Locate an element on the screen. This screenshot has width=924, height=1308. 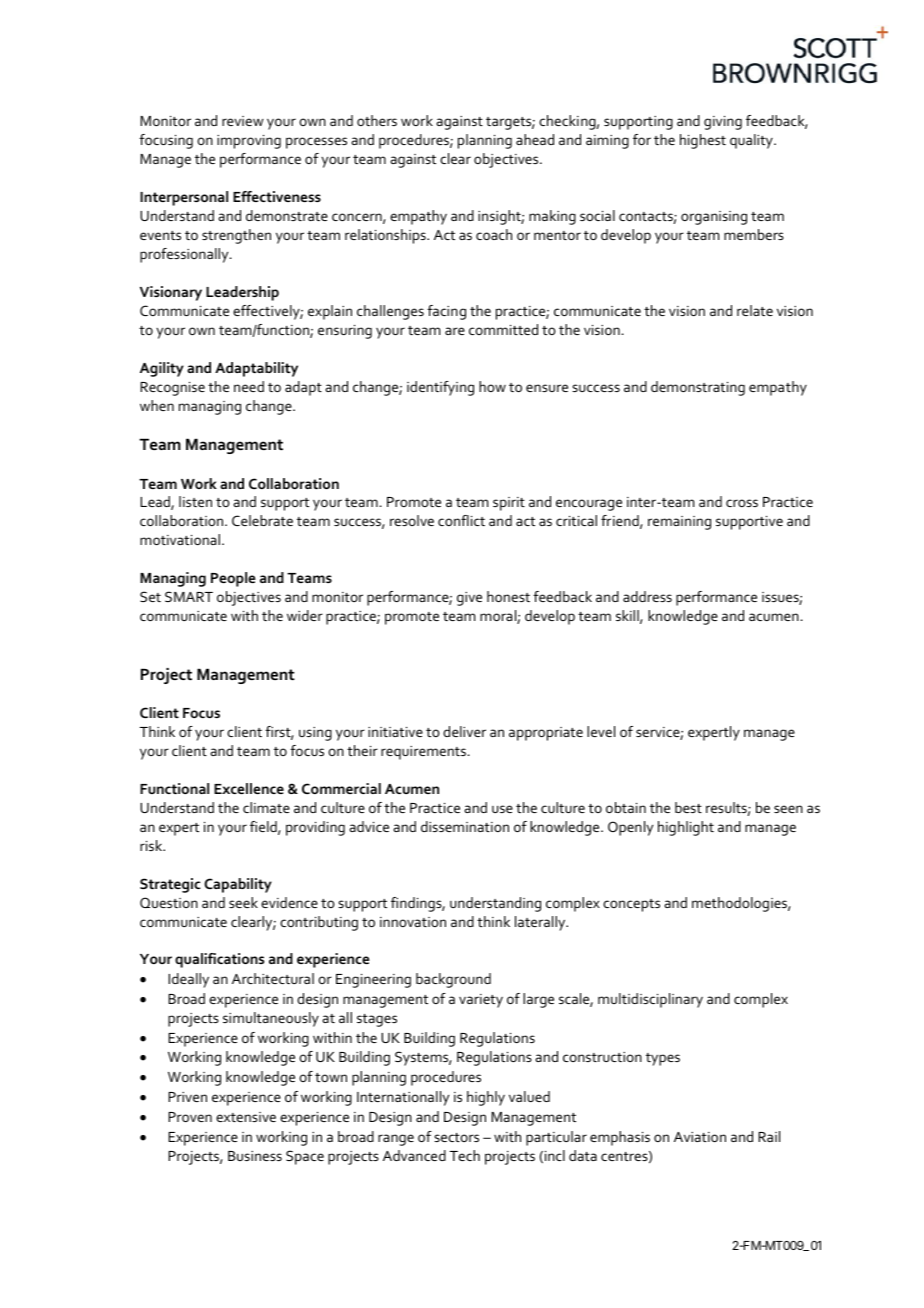
highest is located at coordinates (703, 141).
